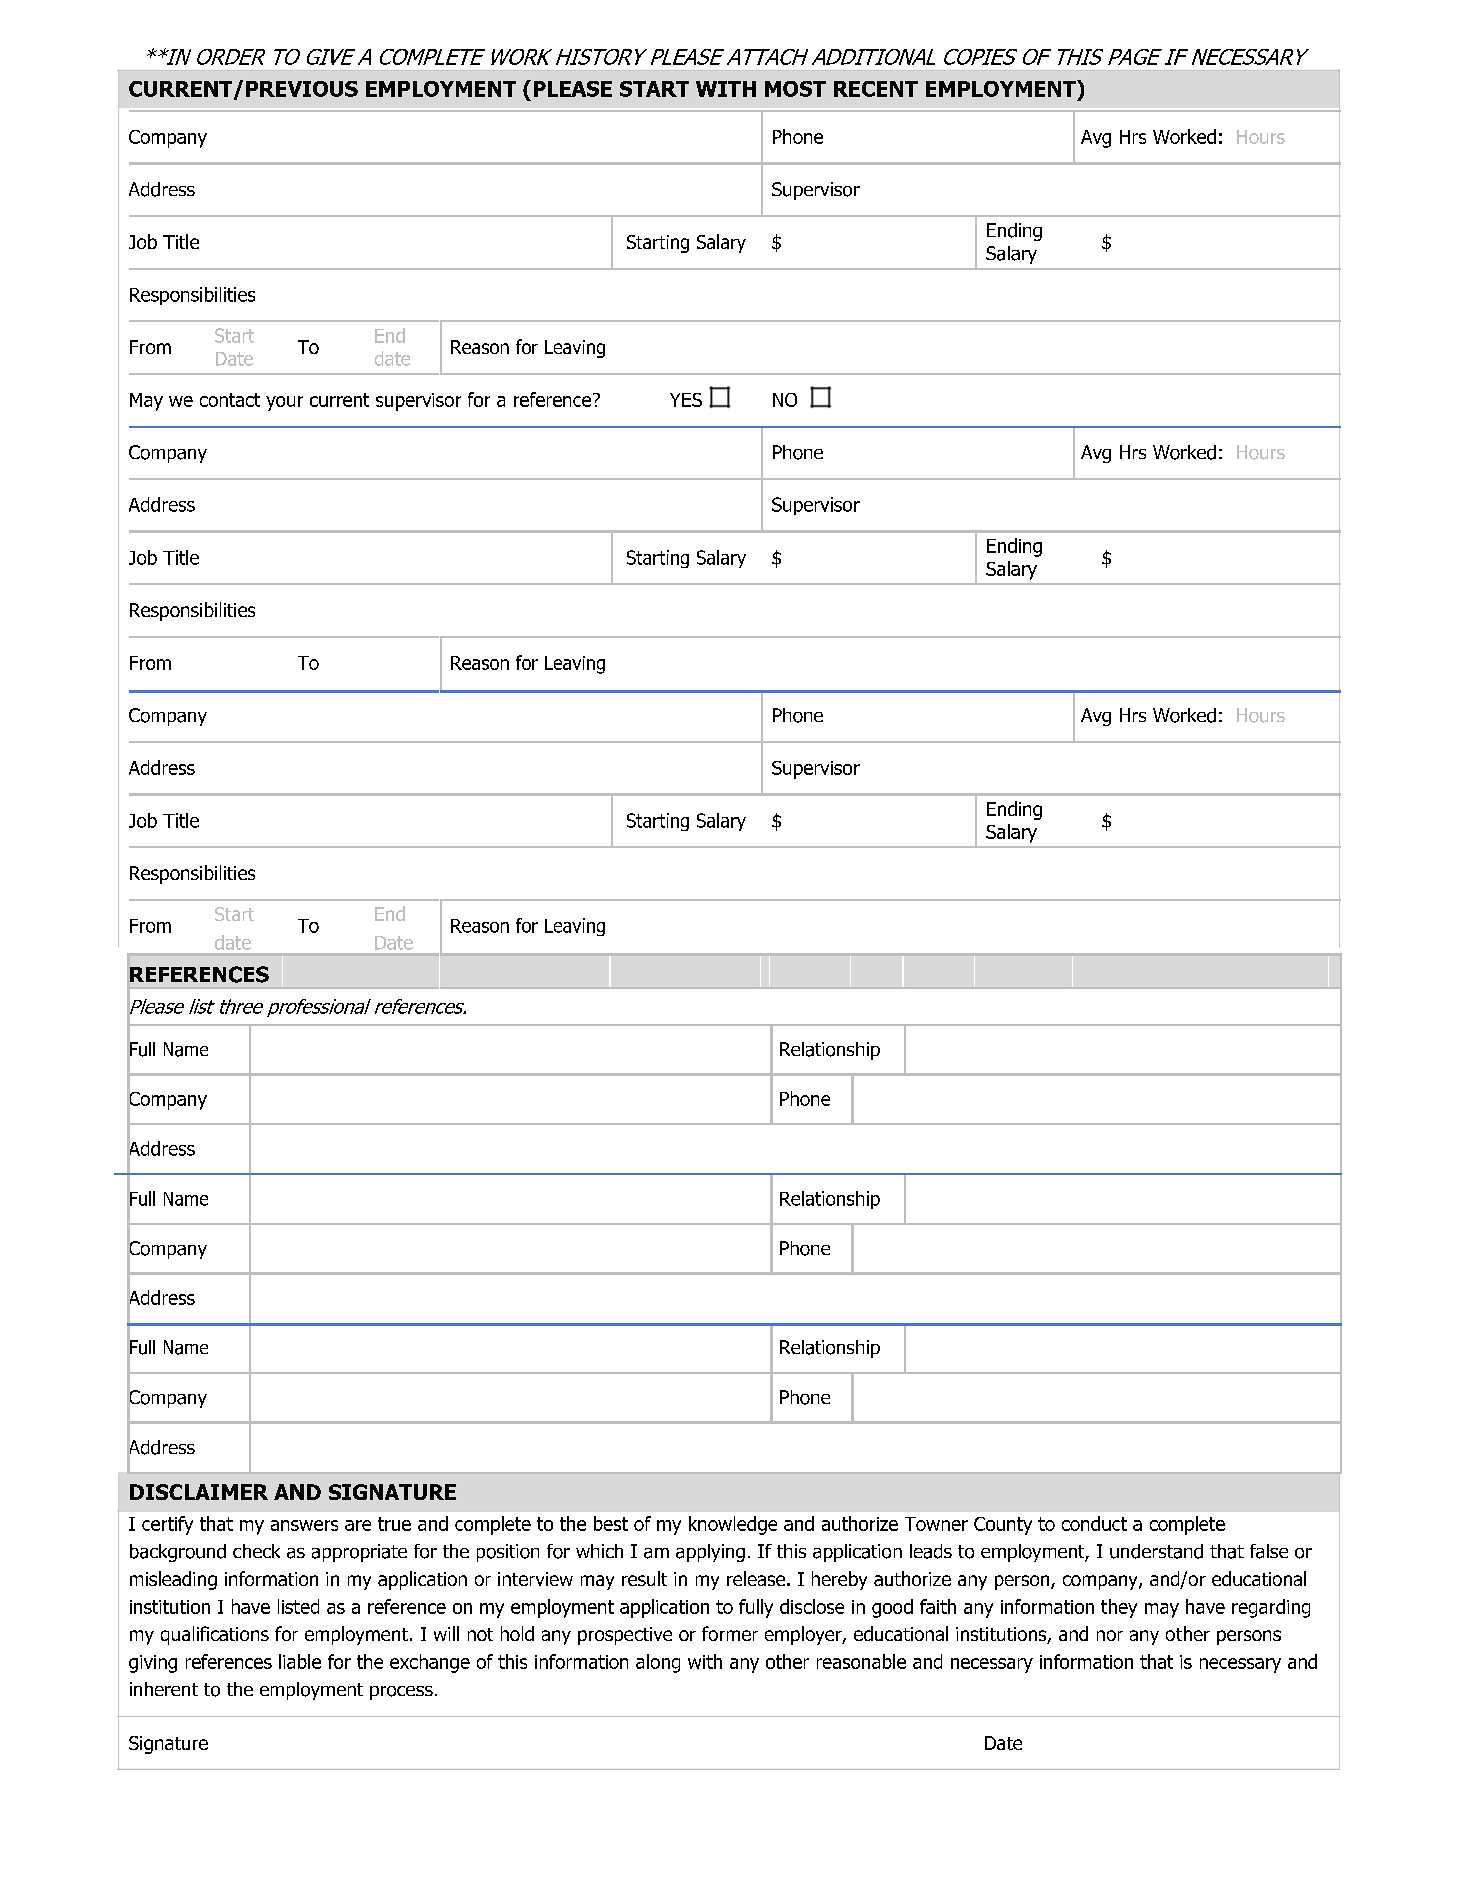 The image size is (1457, 1886). What do you see at coordinates (284, 403) in the document?
I see `your` at bounding box center [284, 403].
